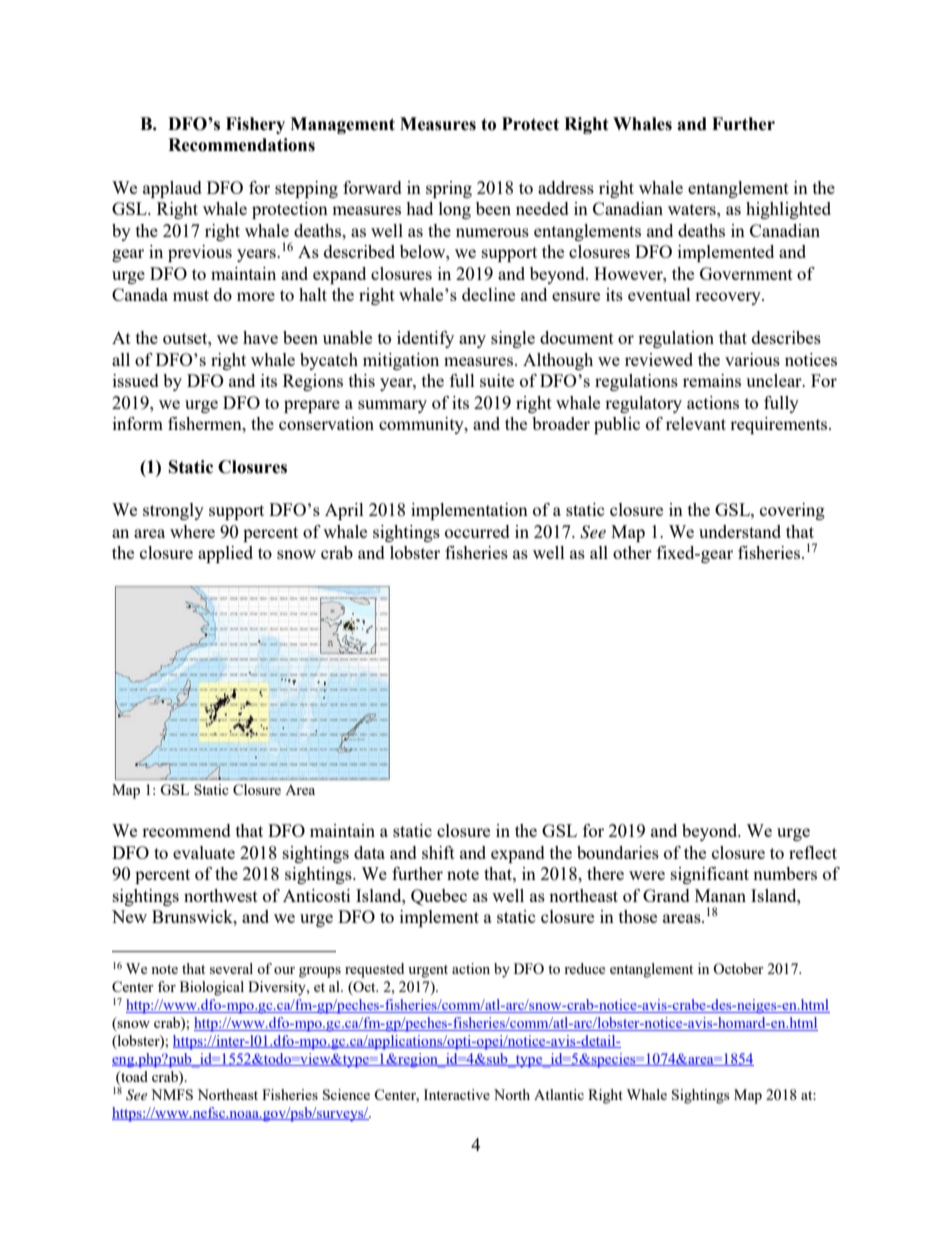  Describe the element at coordinates (788, 210) in the document. I see `highlighted` at that location.
